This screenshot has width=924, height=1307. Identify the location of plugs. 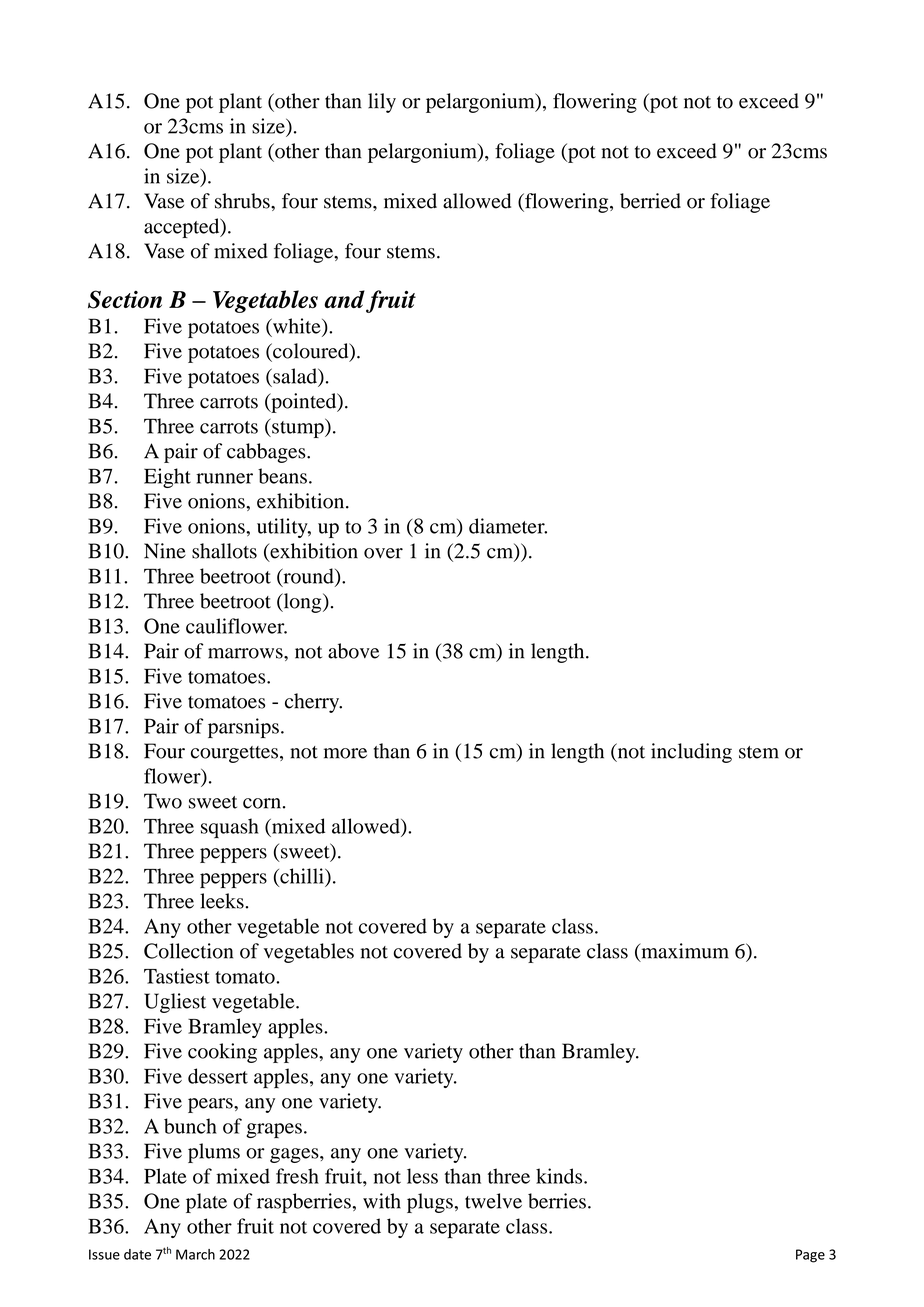
(430, 1203).
